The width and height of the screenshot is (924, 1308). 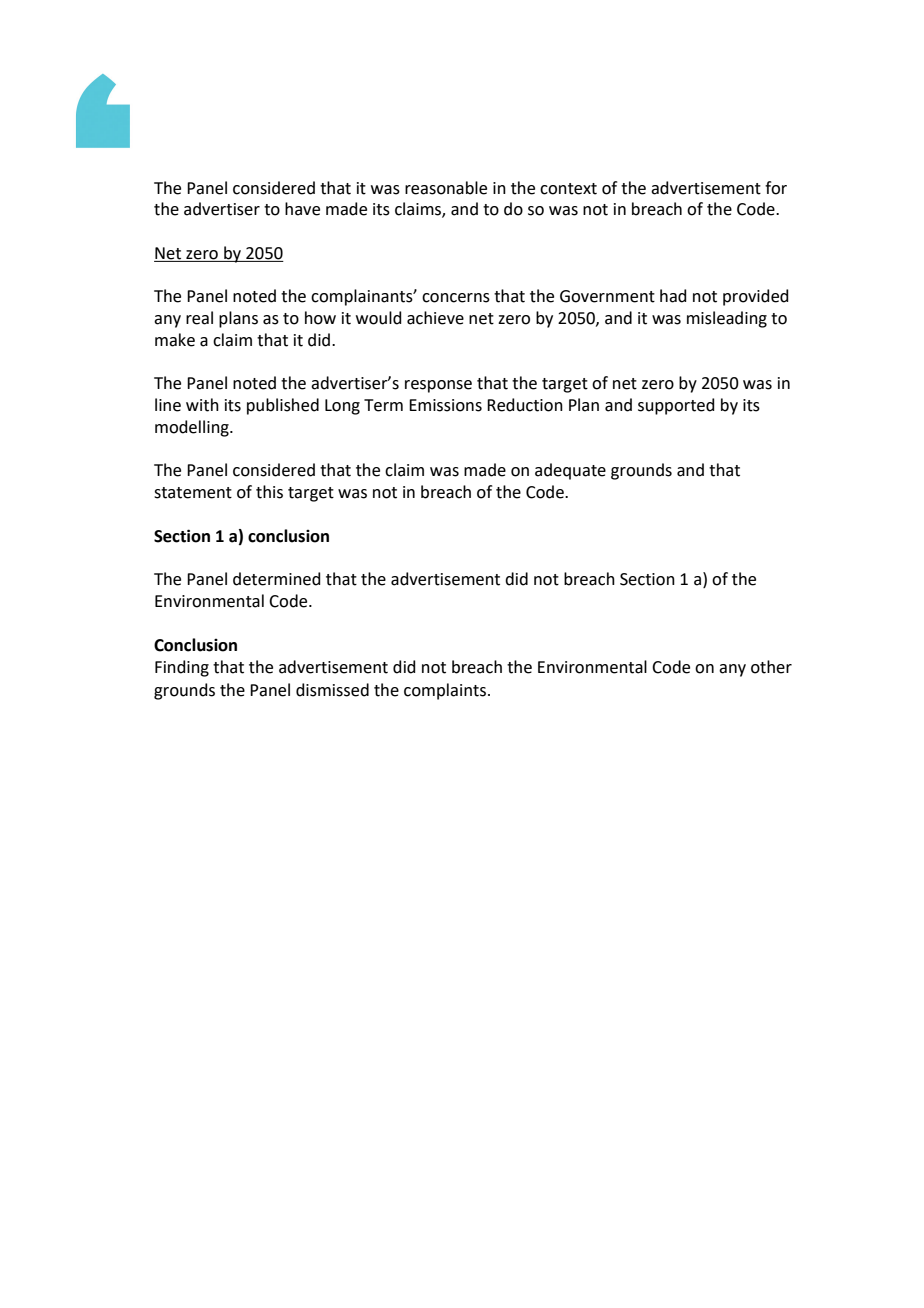 What do you see at coordinates (446, 188) in the screenshot?
I see `reasonable` at bounding box center [446, 188].
